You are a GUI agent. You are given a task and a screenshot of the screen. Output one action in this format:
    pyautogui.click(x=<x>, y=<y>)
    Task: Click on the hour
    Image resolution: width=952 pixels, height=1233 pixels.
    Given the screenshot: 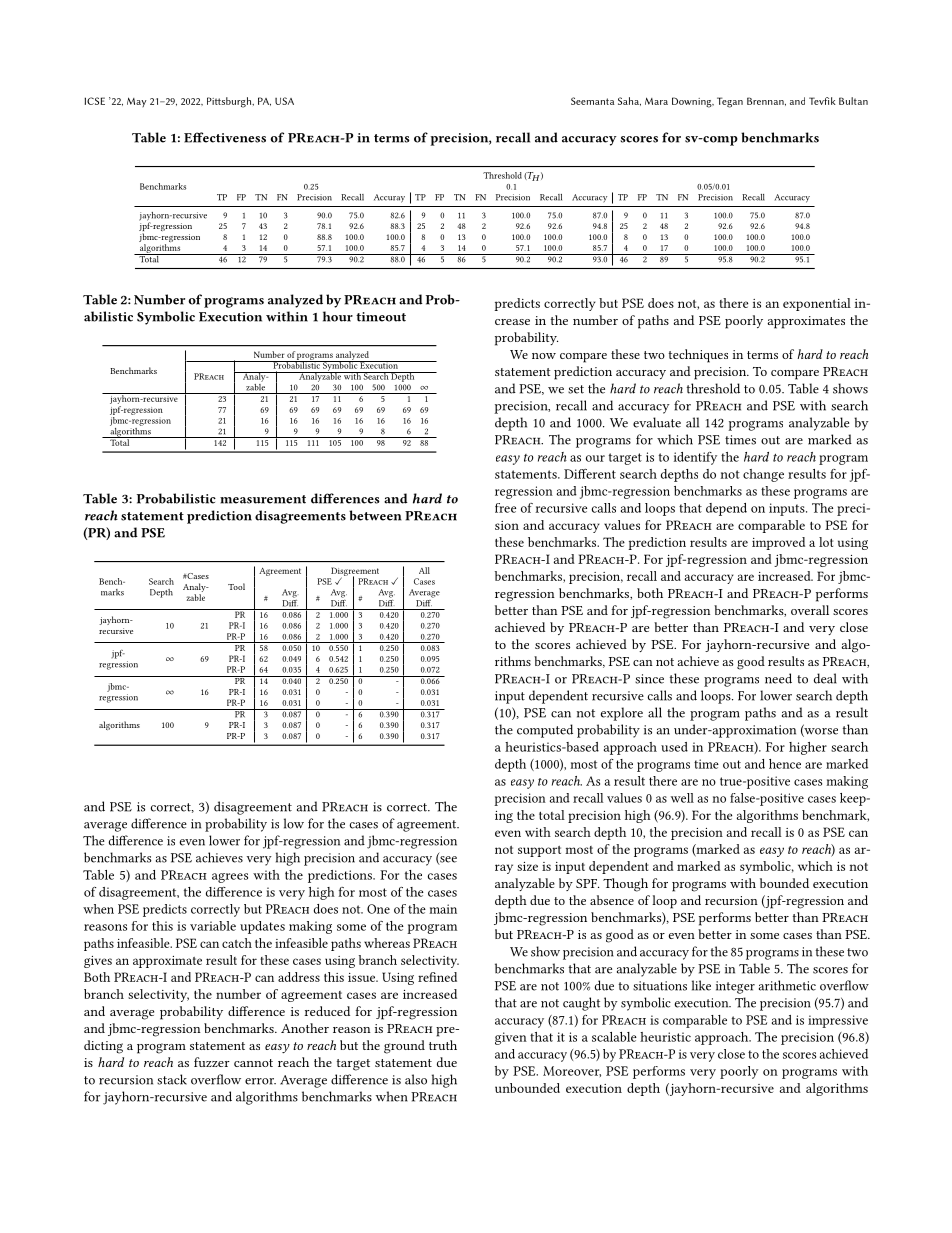 What is the action you would take?
    pyautogui.click(x=338, y=316)
